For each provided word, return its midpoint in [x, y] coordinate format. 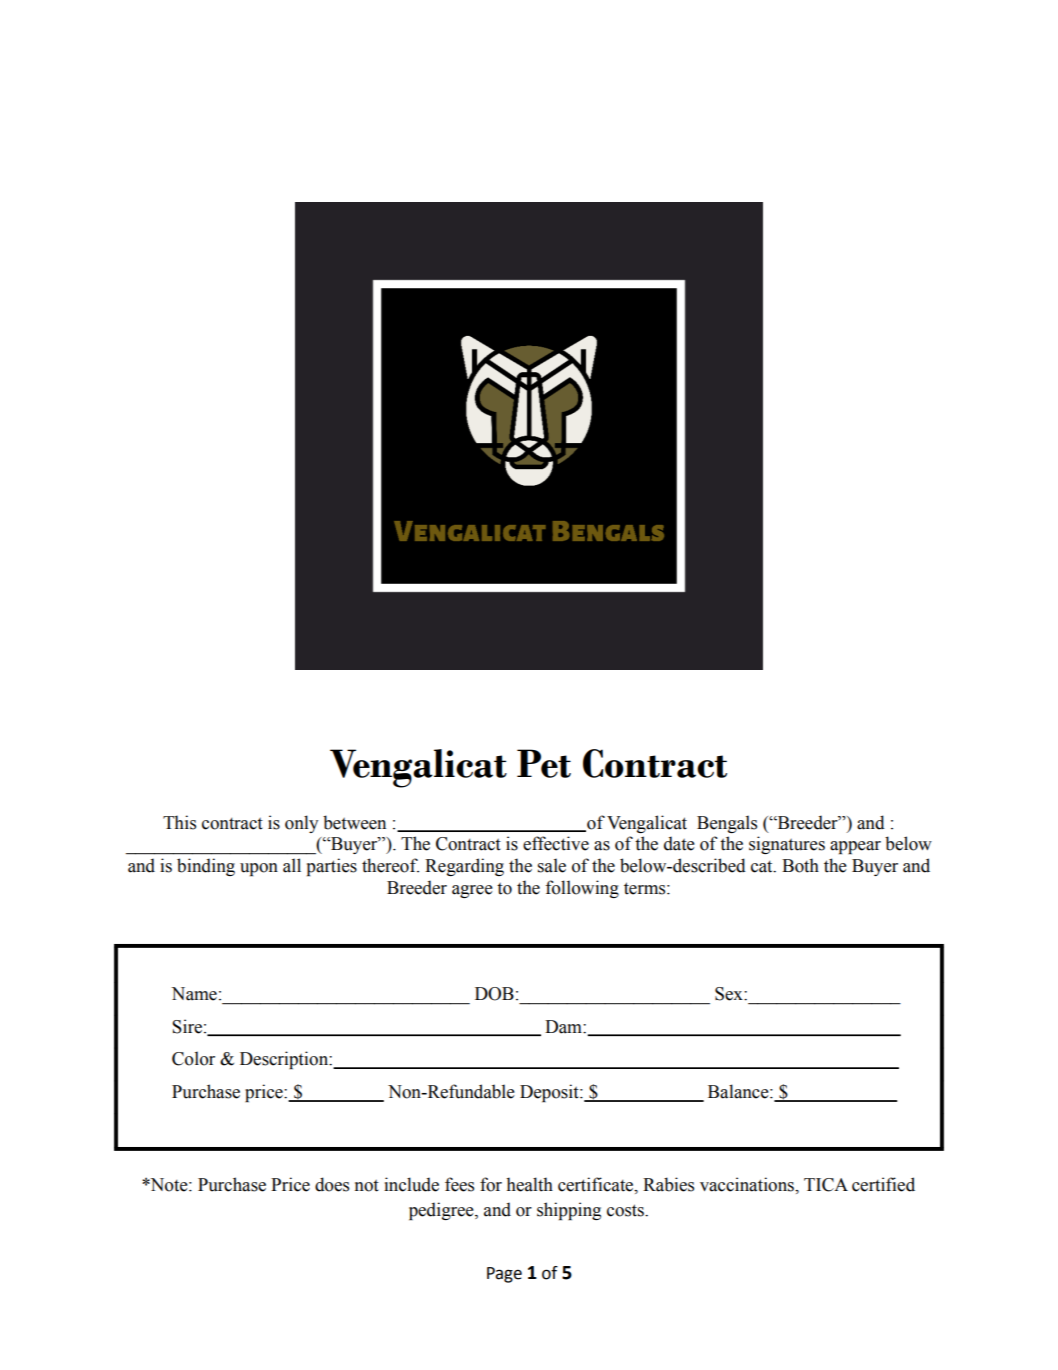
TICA [826, 1185]
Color [193, 1058]
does [332, 1184]
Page [504, 1275]
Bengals [727, 824]
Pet [544, 763]
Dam [564, 1027]
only [301, 824]
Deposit [550, 1093]
